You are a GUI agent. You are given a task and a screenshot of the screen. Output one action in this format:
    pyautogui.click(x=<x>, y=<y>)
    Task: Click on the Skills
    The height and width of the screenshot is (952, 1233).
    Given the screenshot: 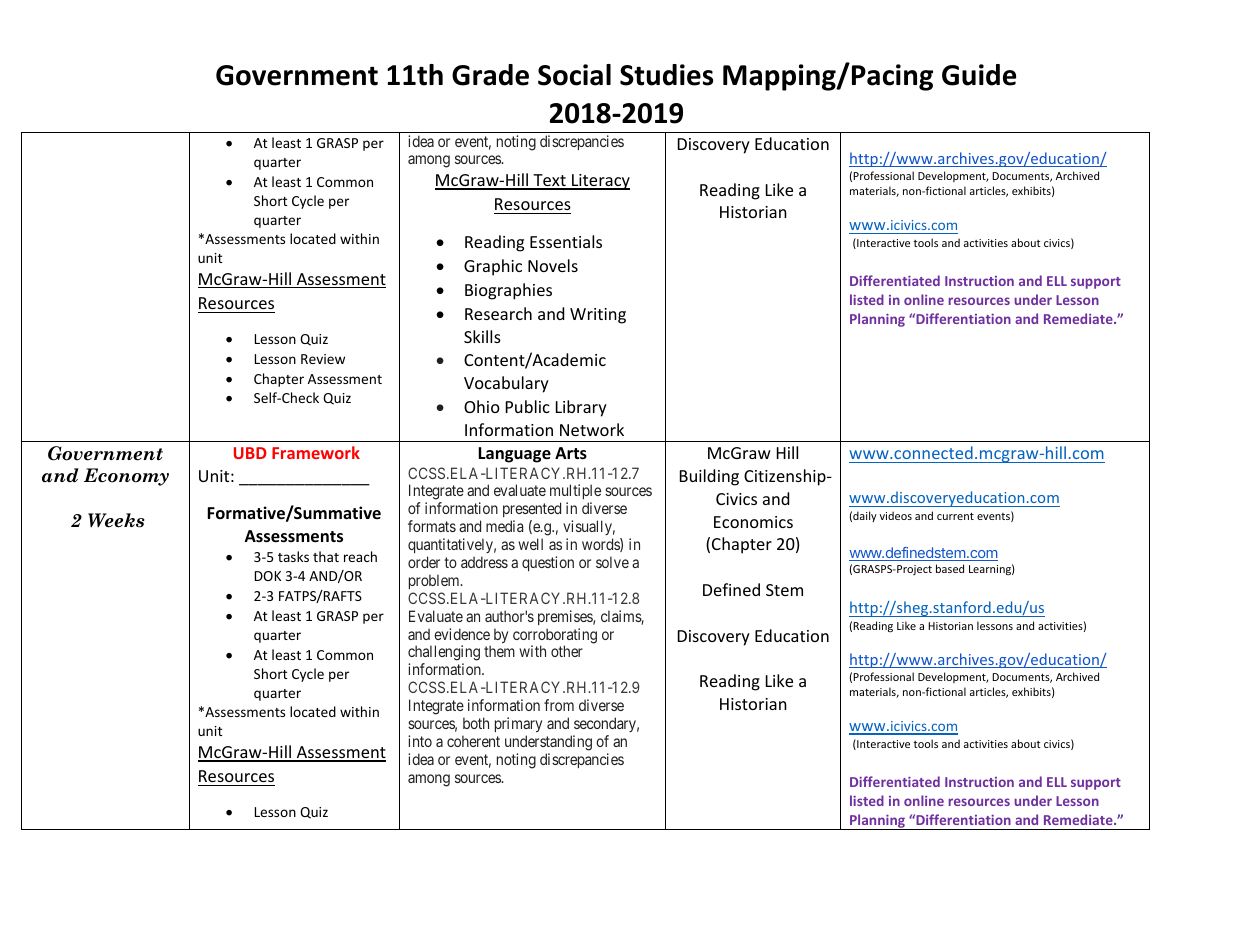 What is the action you would take?
    pyautogui.click(x=482, y=336)
